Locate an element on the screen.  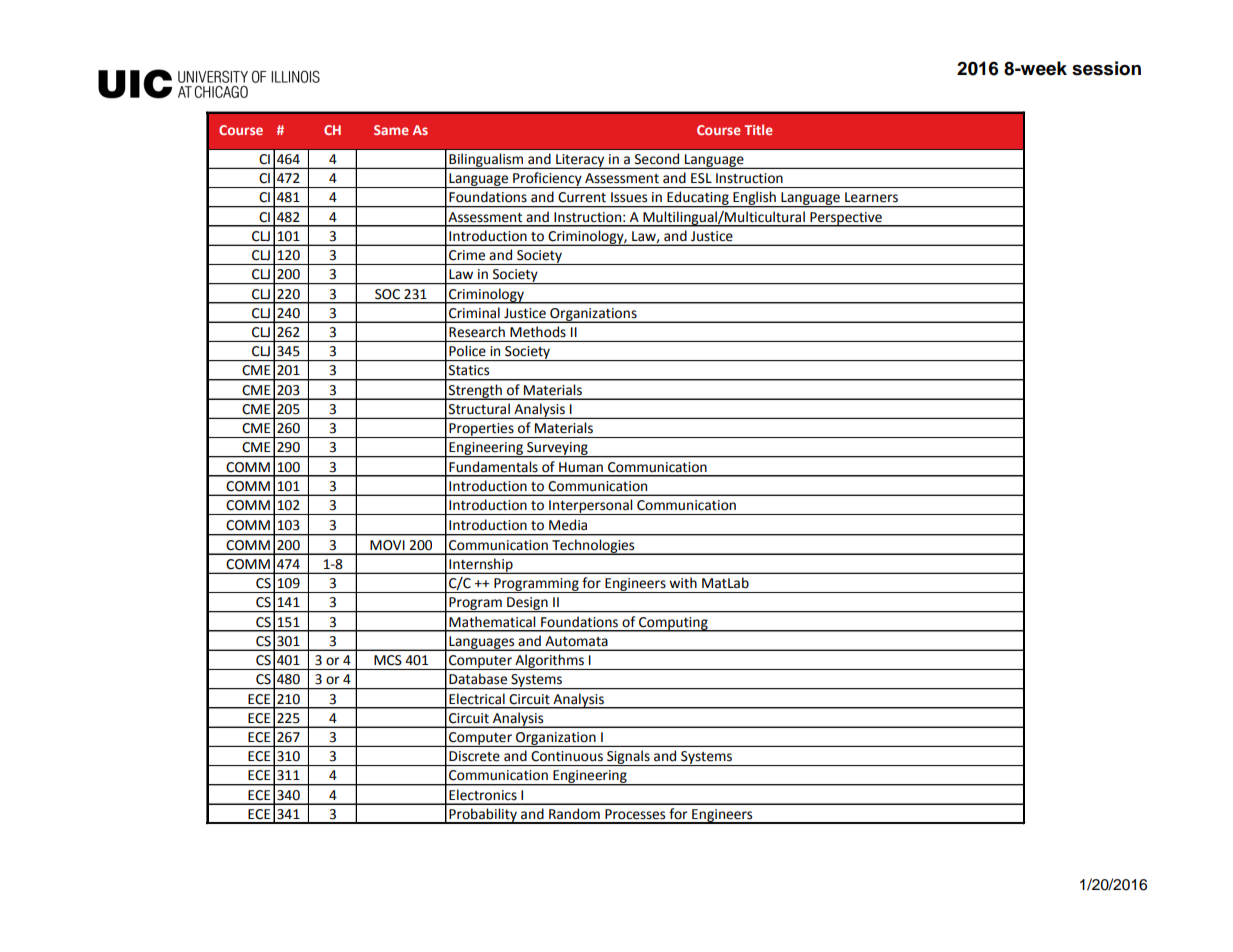
Perspective is located at coordinates (846, 219).
